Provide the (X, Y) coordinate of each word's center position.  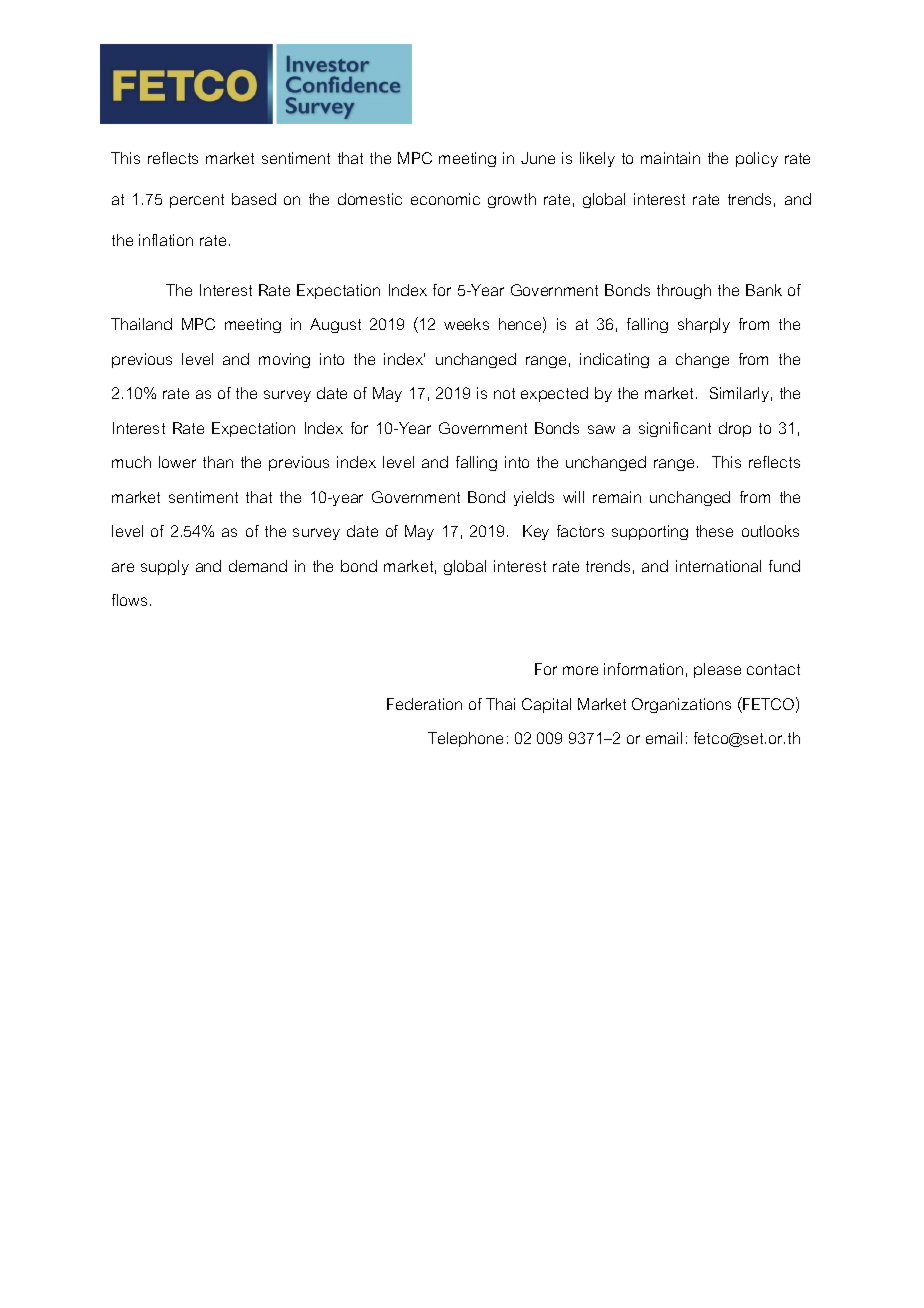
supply (165, 567)
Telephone (465, 739)
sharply (704, 325)
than (218, 462)
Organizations (681, 705)
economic (445, 199)
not (504, 393)
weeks (466, 324)
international (718, 566)
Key (536, 532)
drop (735, 429)
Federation (424, 704)
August (335, 325)
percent (197, 201)
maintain (670, 158)
